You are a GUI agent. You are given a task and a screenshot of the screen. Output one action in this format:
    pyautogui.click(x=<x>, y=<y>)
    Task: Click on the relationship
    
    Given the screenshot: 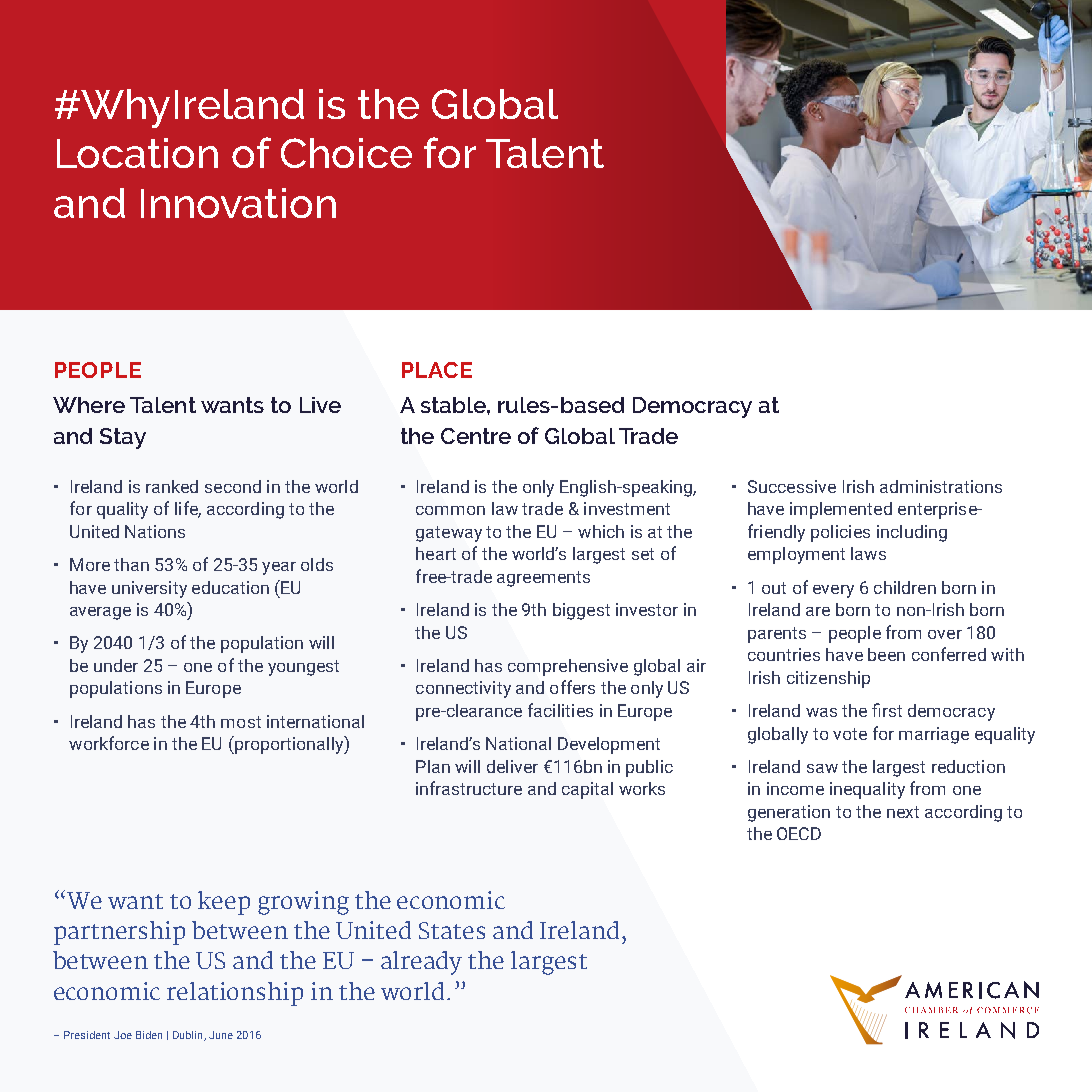 What is the action you would take?
    pyautogui.click(x=235, y=994)
